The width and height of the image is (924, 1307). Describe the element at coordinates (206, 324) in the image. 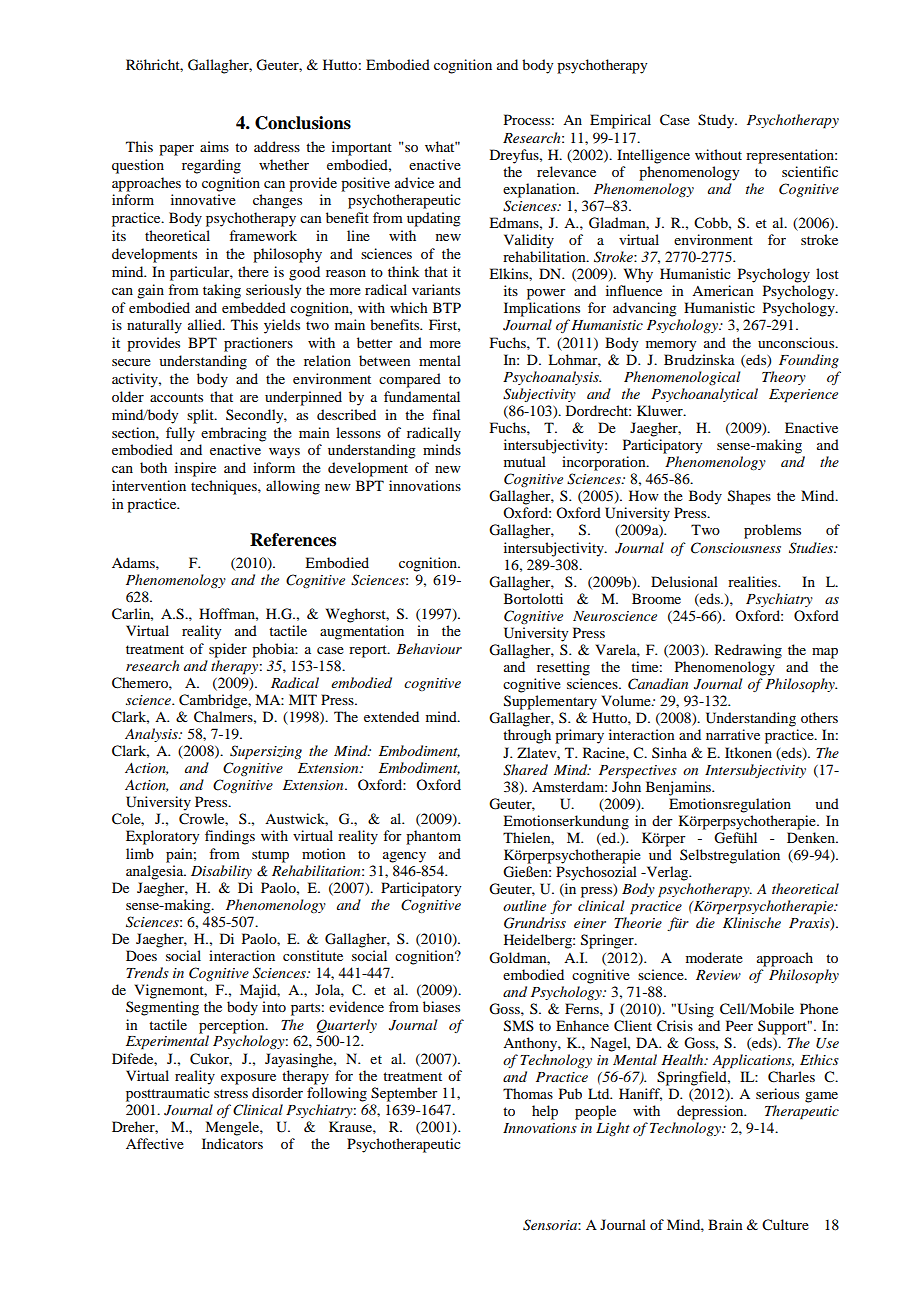

I see `allied` at that location.
